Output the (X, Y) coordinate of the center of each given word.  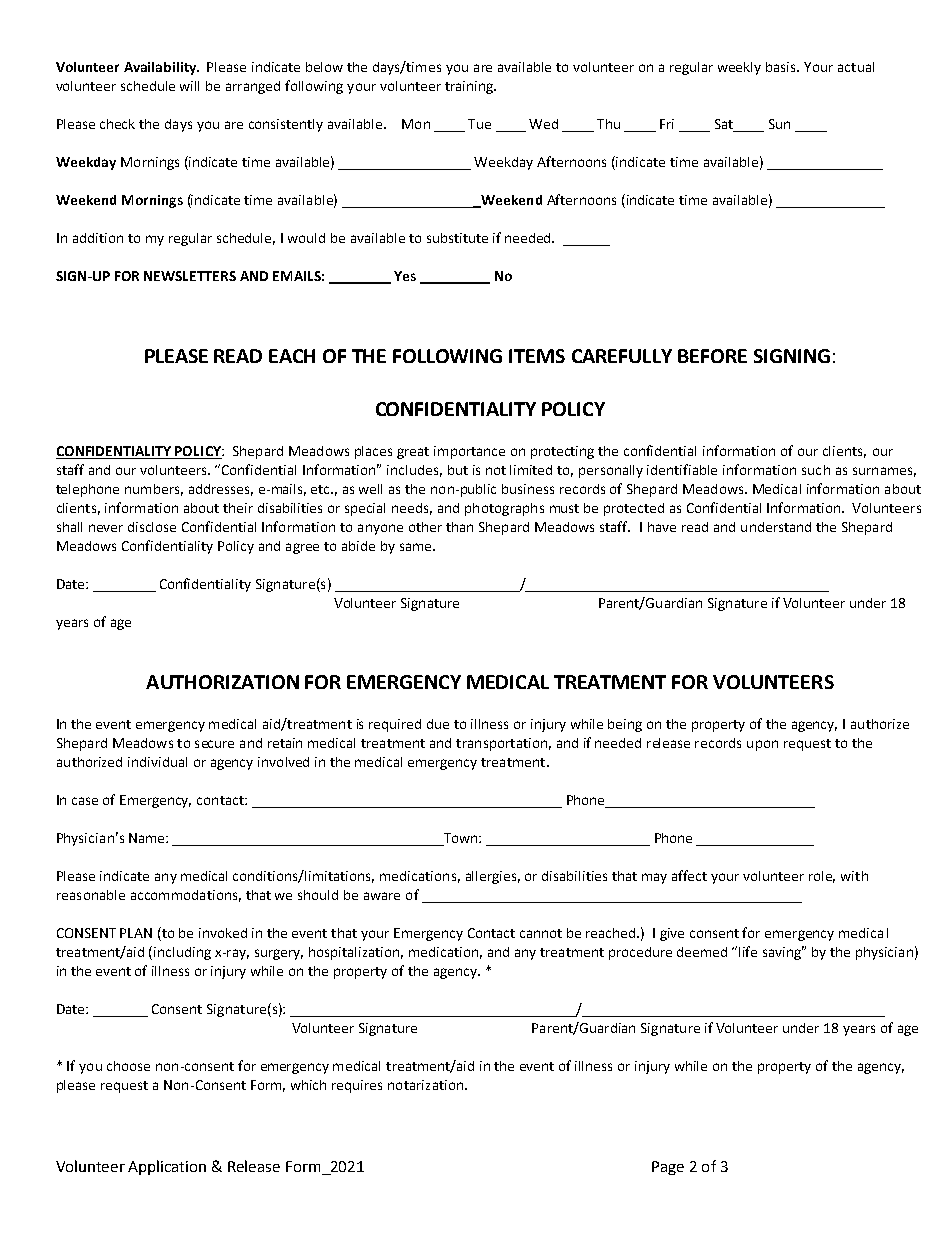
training (470, 87)
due (438, 724)
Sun (779, 124)
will (189, 86)
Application (167, 1167)
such (816, 470)
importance (469, 452)
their (238, 508)
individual (157, 762)
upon (762, 745)
